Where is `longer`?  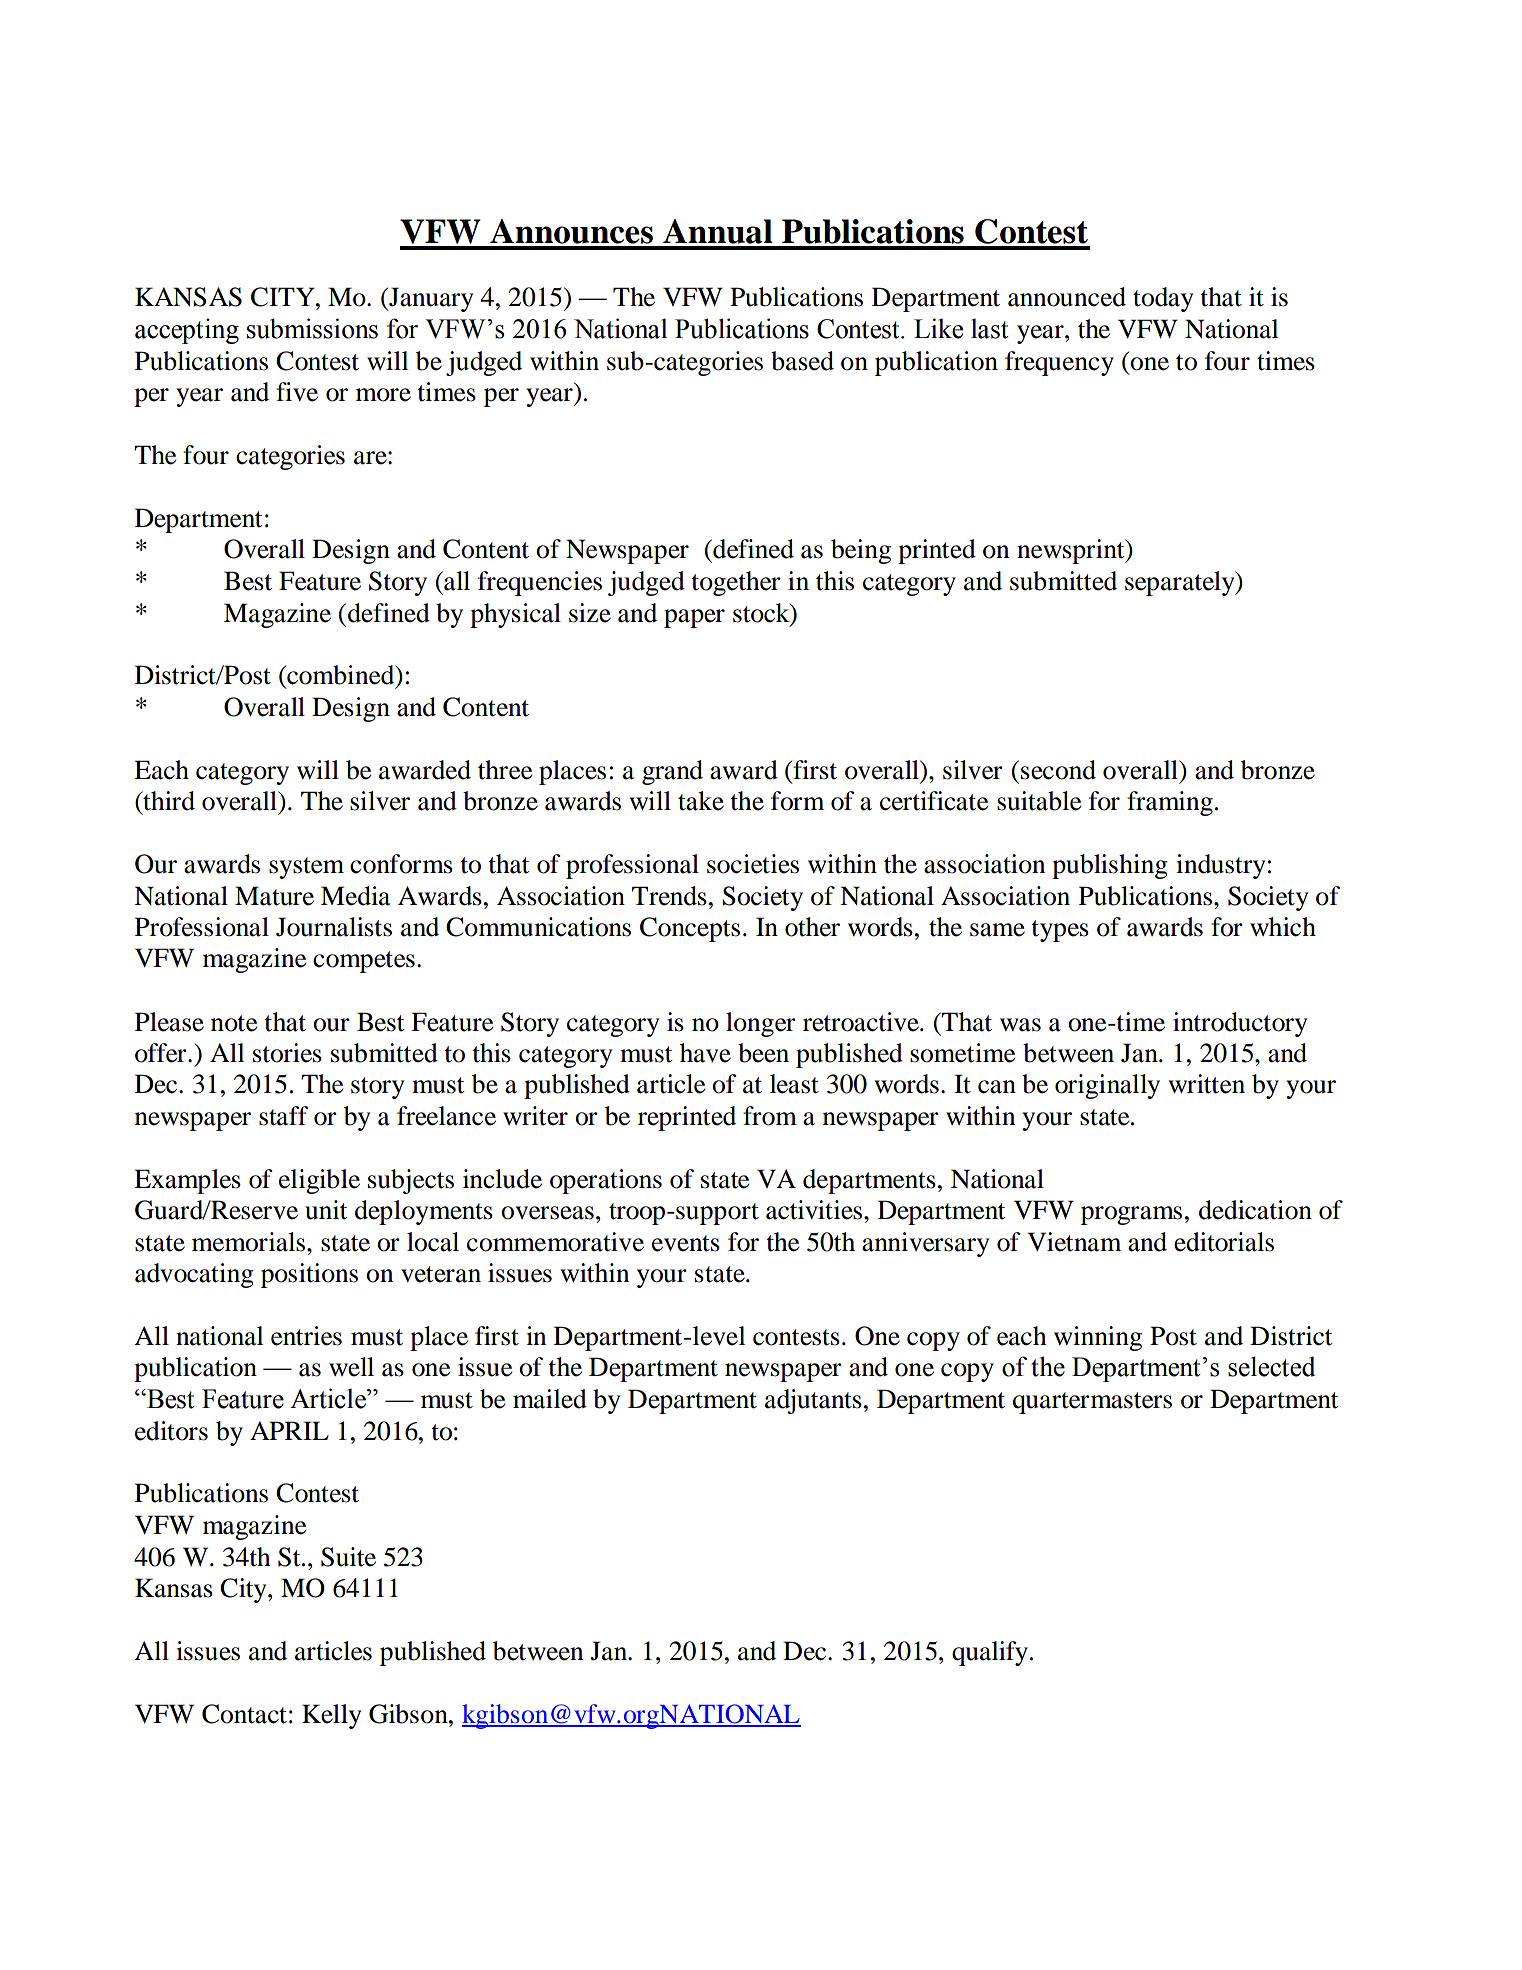
longer is located at coordinates (761, 1024).
